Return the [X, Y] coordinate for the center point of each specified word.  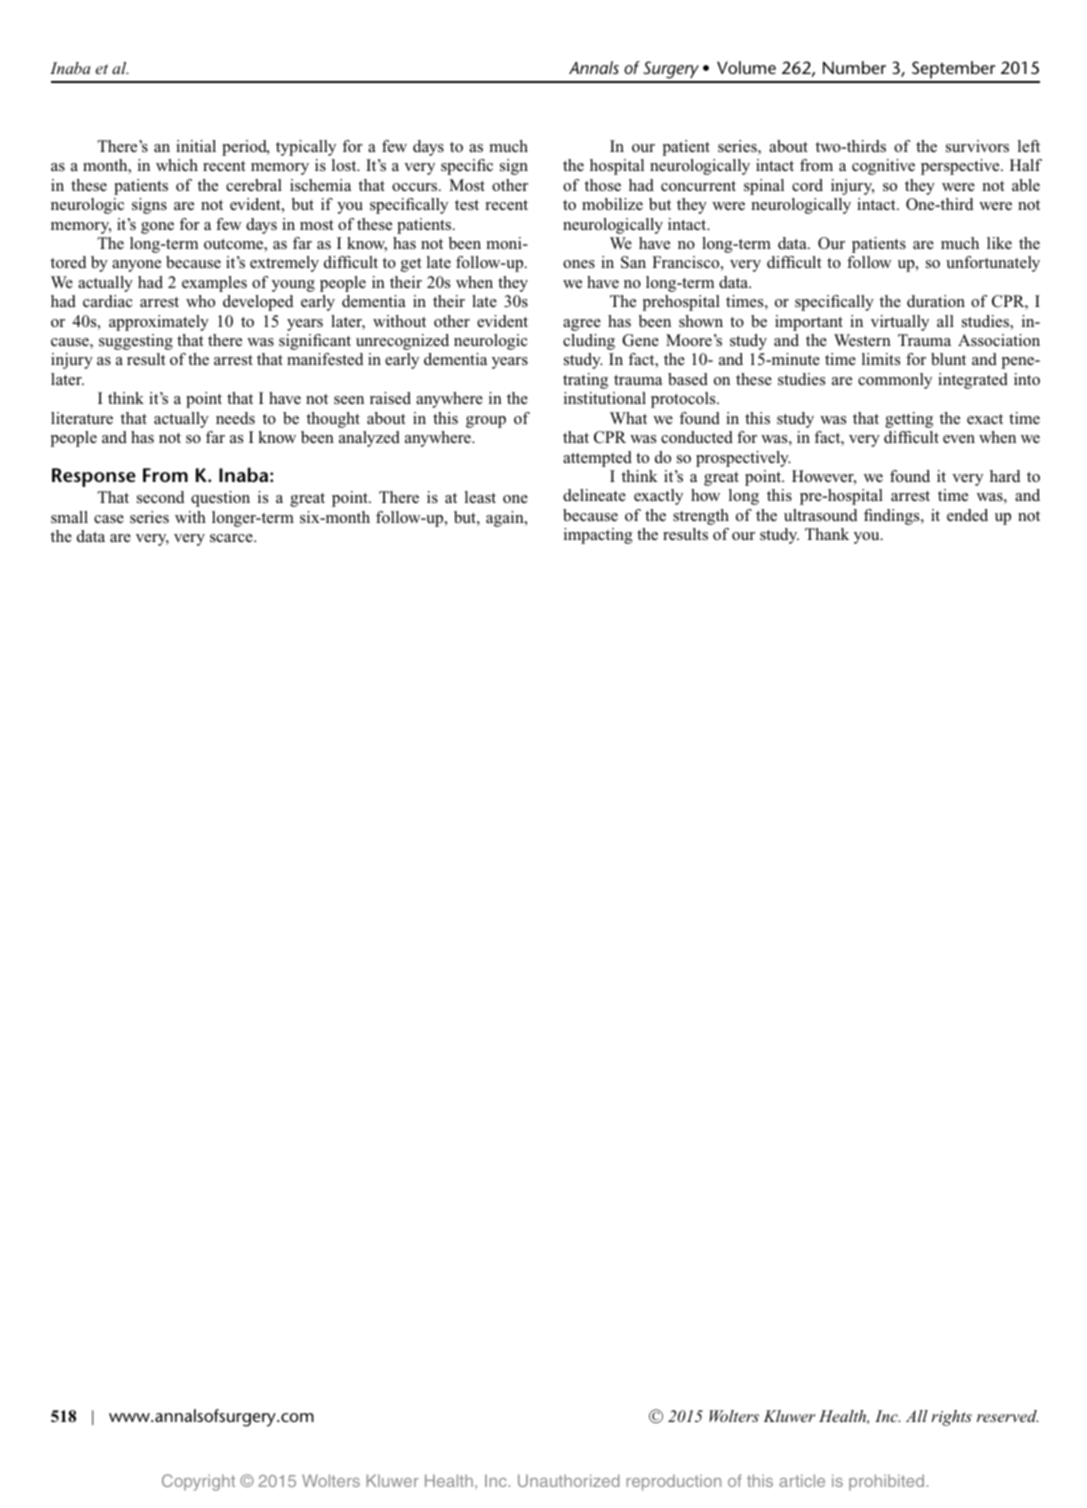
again [506, 519]
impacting [598, 536]
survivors [977, 146]
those [603, 185]
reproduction [674, 1482]
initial [196, 146]
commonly [895, 381]
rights [951, 1418]
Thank [827, 534]
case [109, 519]
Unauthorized [569, 1480]
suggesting [136, 342]
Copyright [198, 1482]
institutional [605, 398]
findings [893, 517]
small [69, 517]
